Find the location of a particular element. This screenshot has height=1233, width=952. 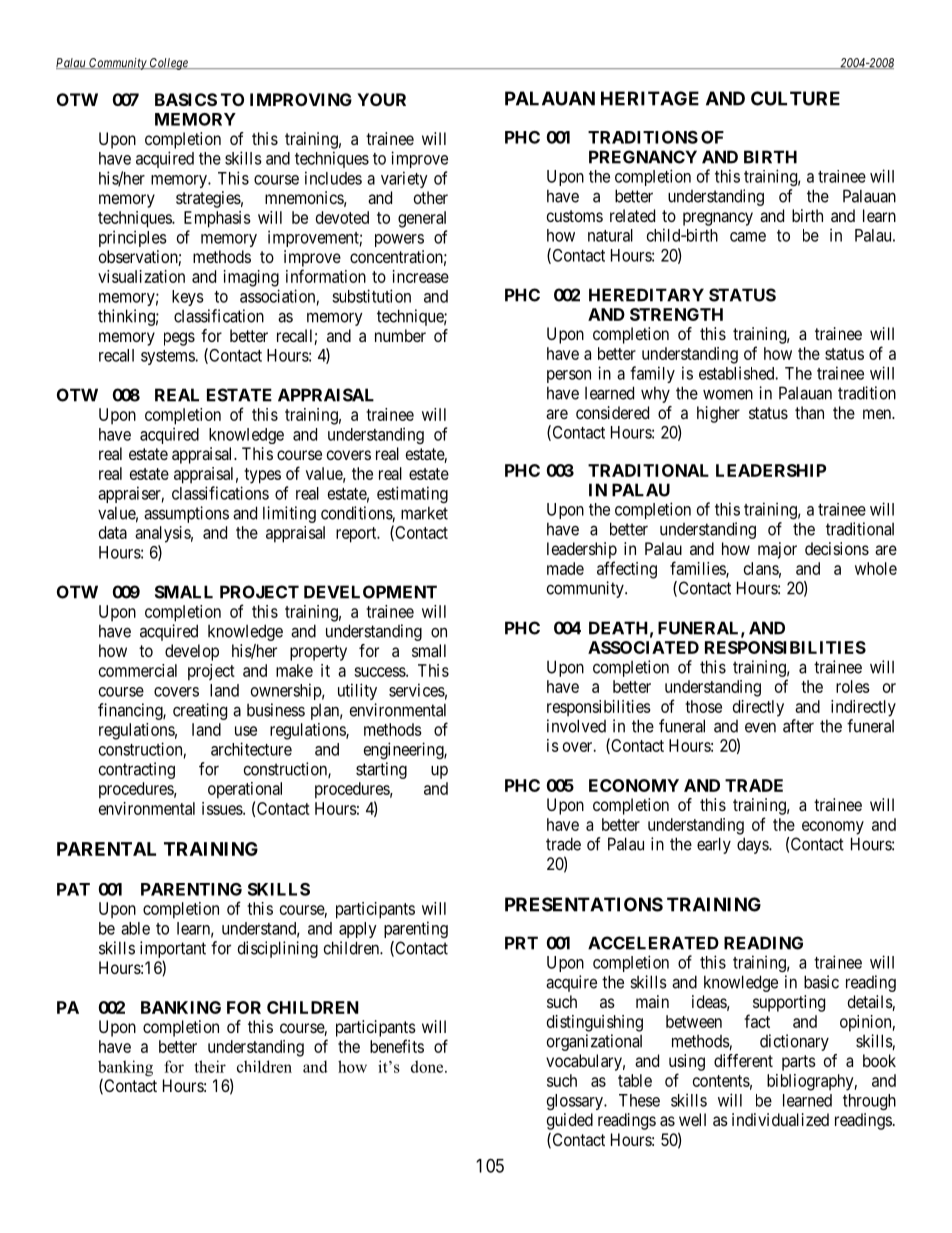

CULTURE is located at coordinates (795, 98).
